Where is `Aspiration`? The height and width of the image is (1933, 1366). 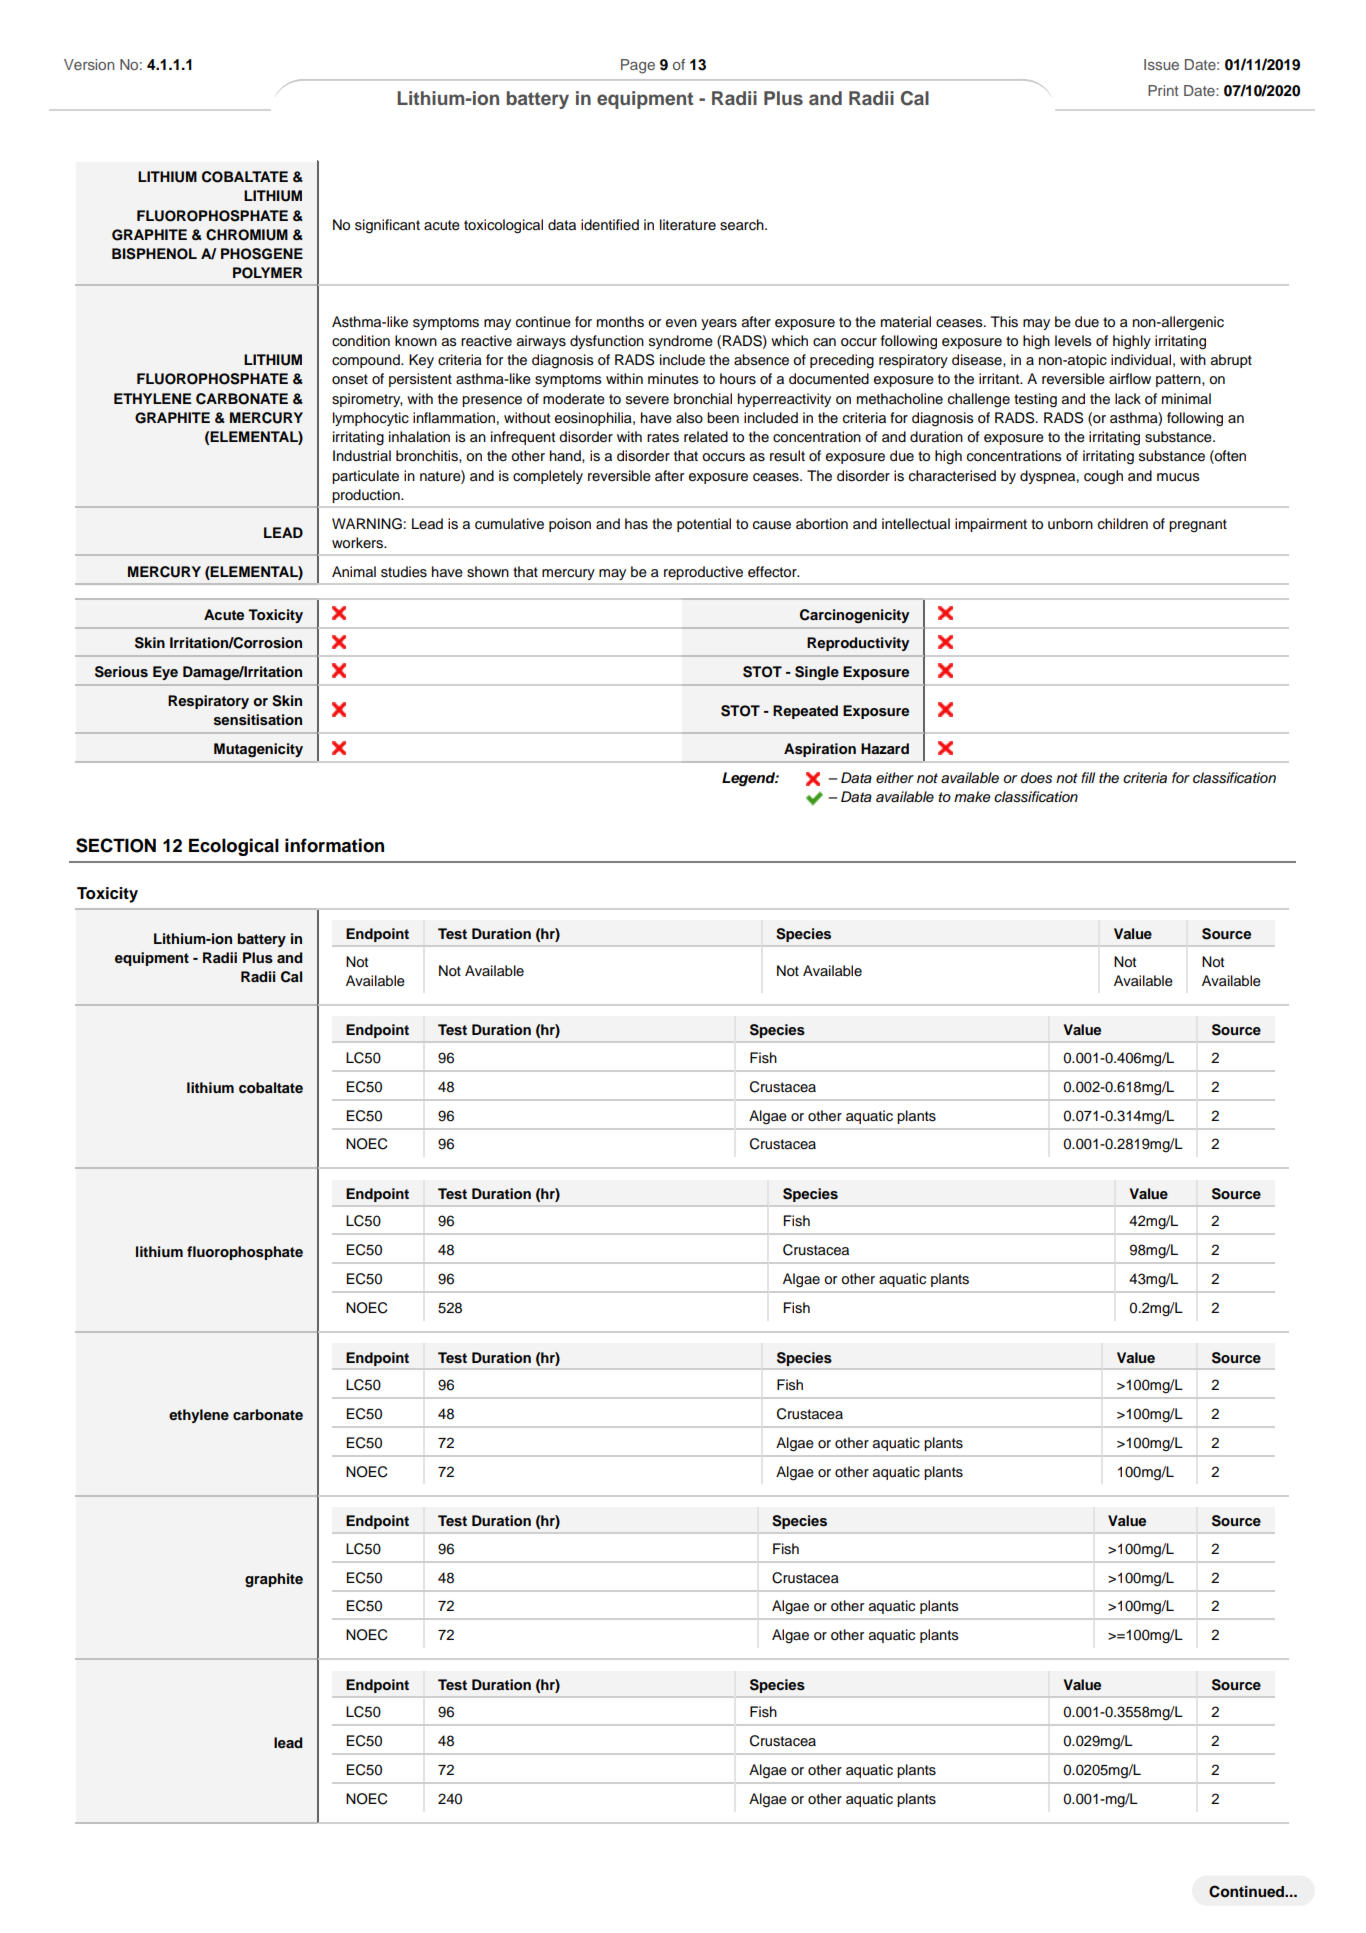 Aspiration is located at coordinates (820, 750).
